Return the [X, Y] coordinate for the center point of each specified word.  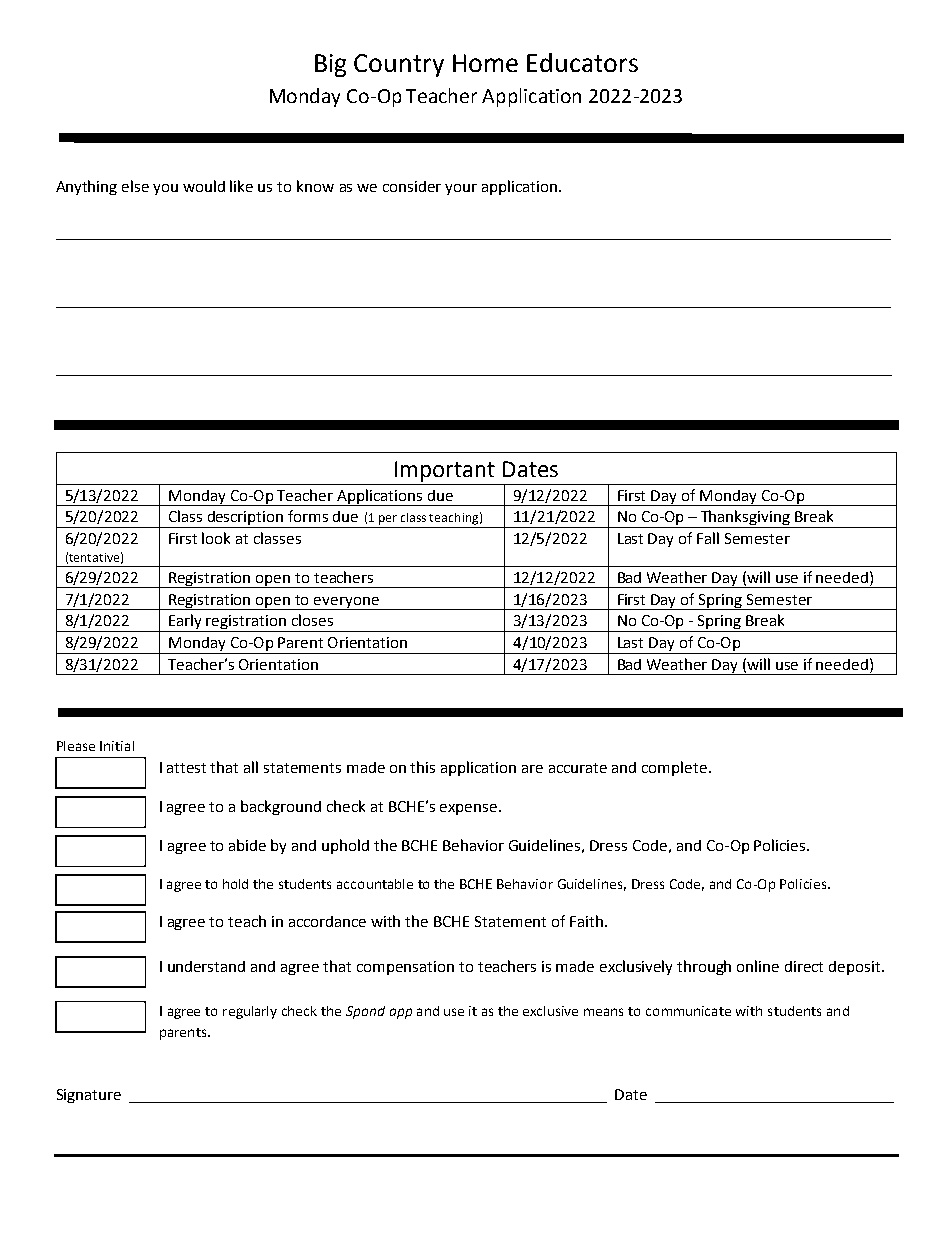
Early [186, 623]
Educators [582, 62]
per [388, 520]
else [135, 186]
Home [485, 63]
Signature [89, 1096]
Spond [365, 1012]
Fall [708, 538]
